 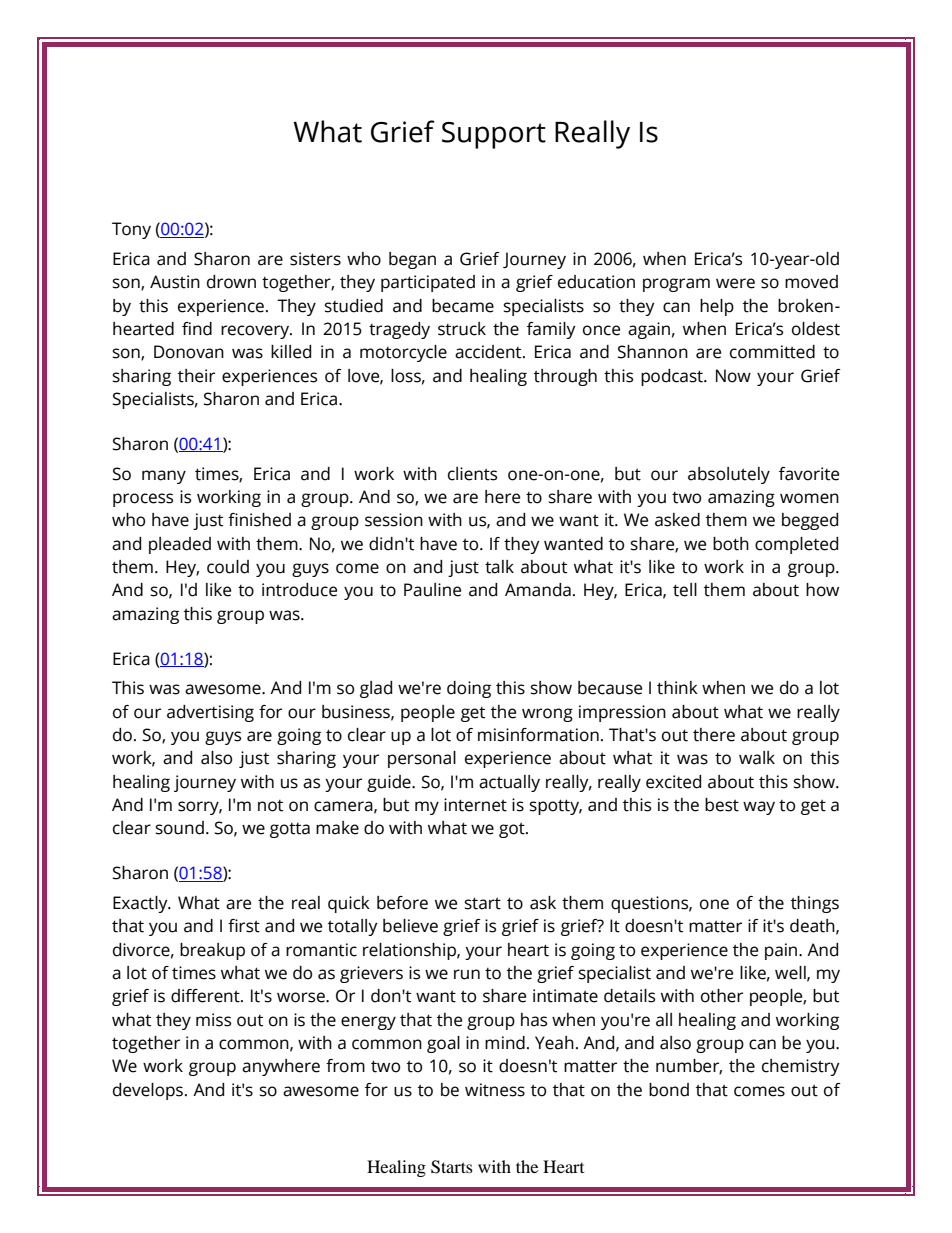 What do you see at coordinates (733, 376) in the screenshot?
I see `Now` at bounding box center [733, 376].
